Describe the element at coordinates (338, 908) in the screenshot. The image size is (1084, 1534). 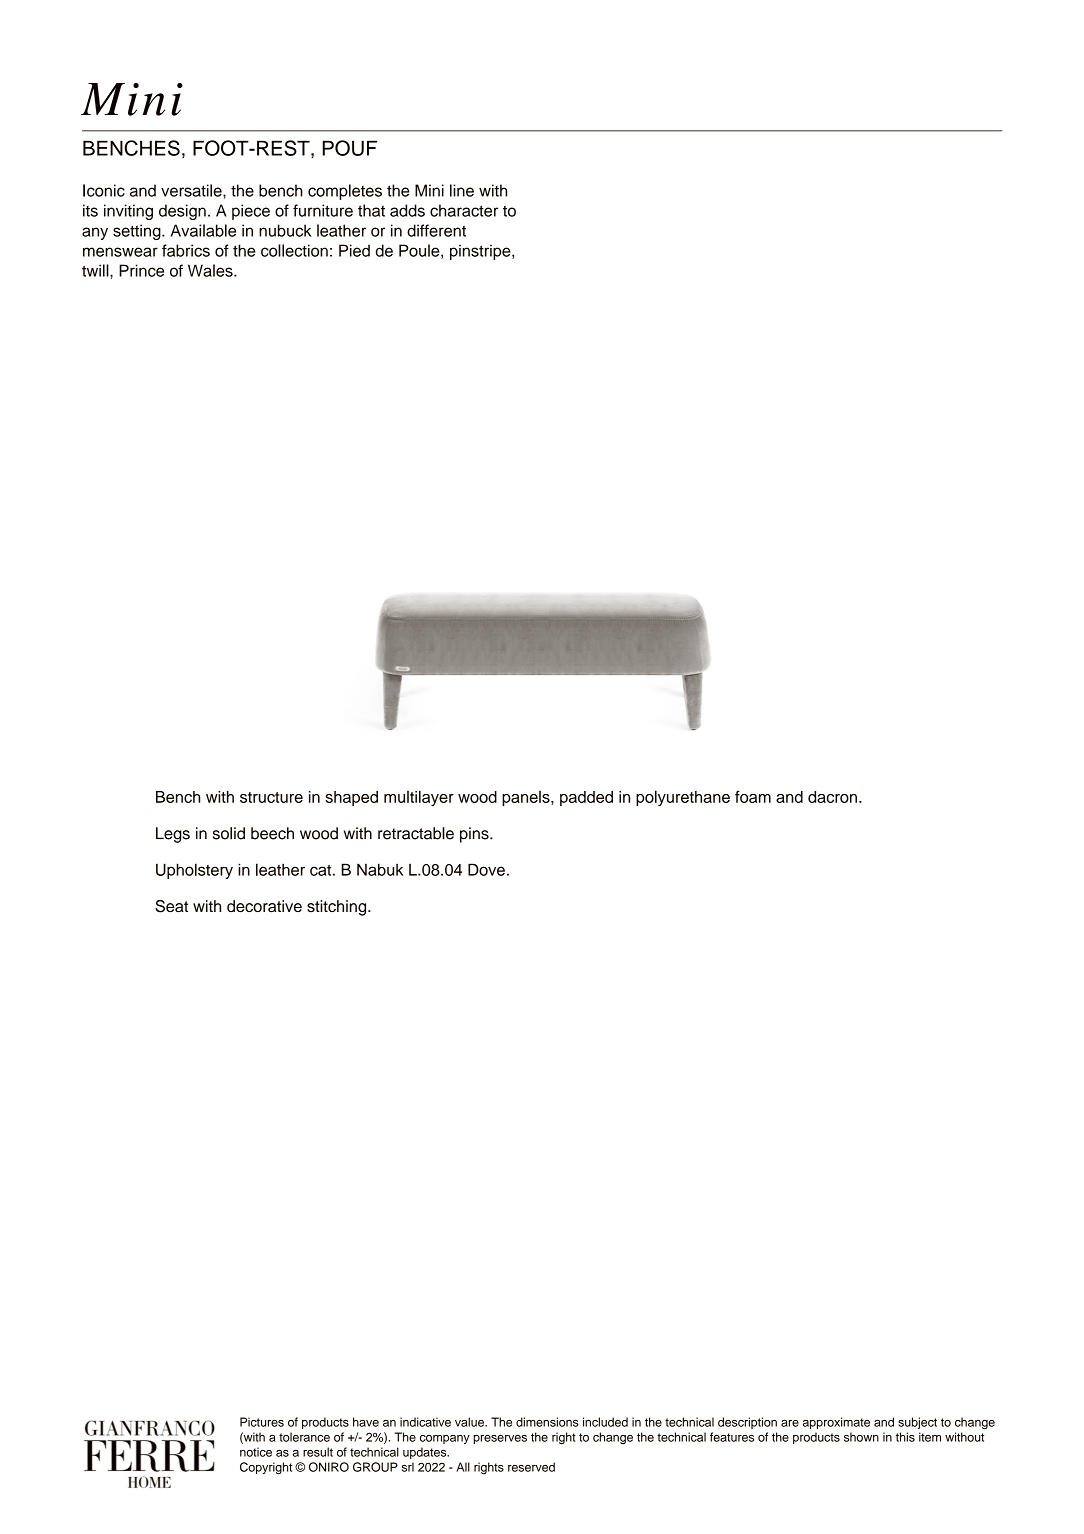
I see `stitching` at that location.
